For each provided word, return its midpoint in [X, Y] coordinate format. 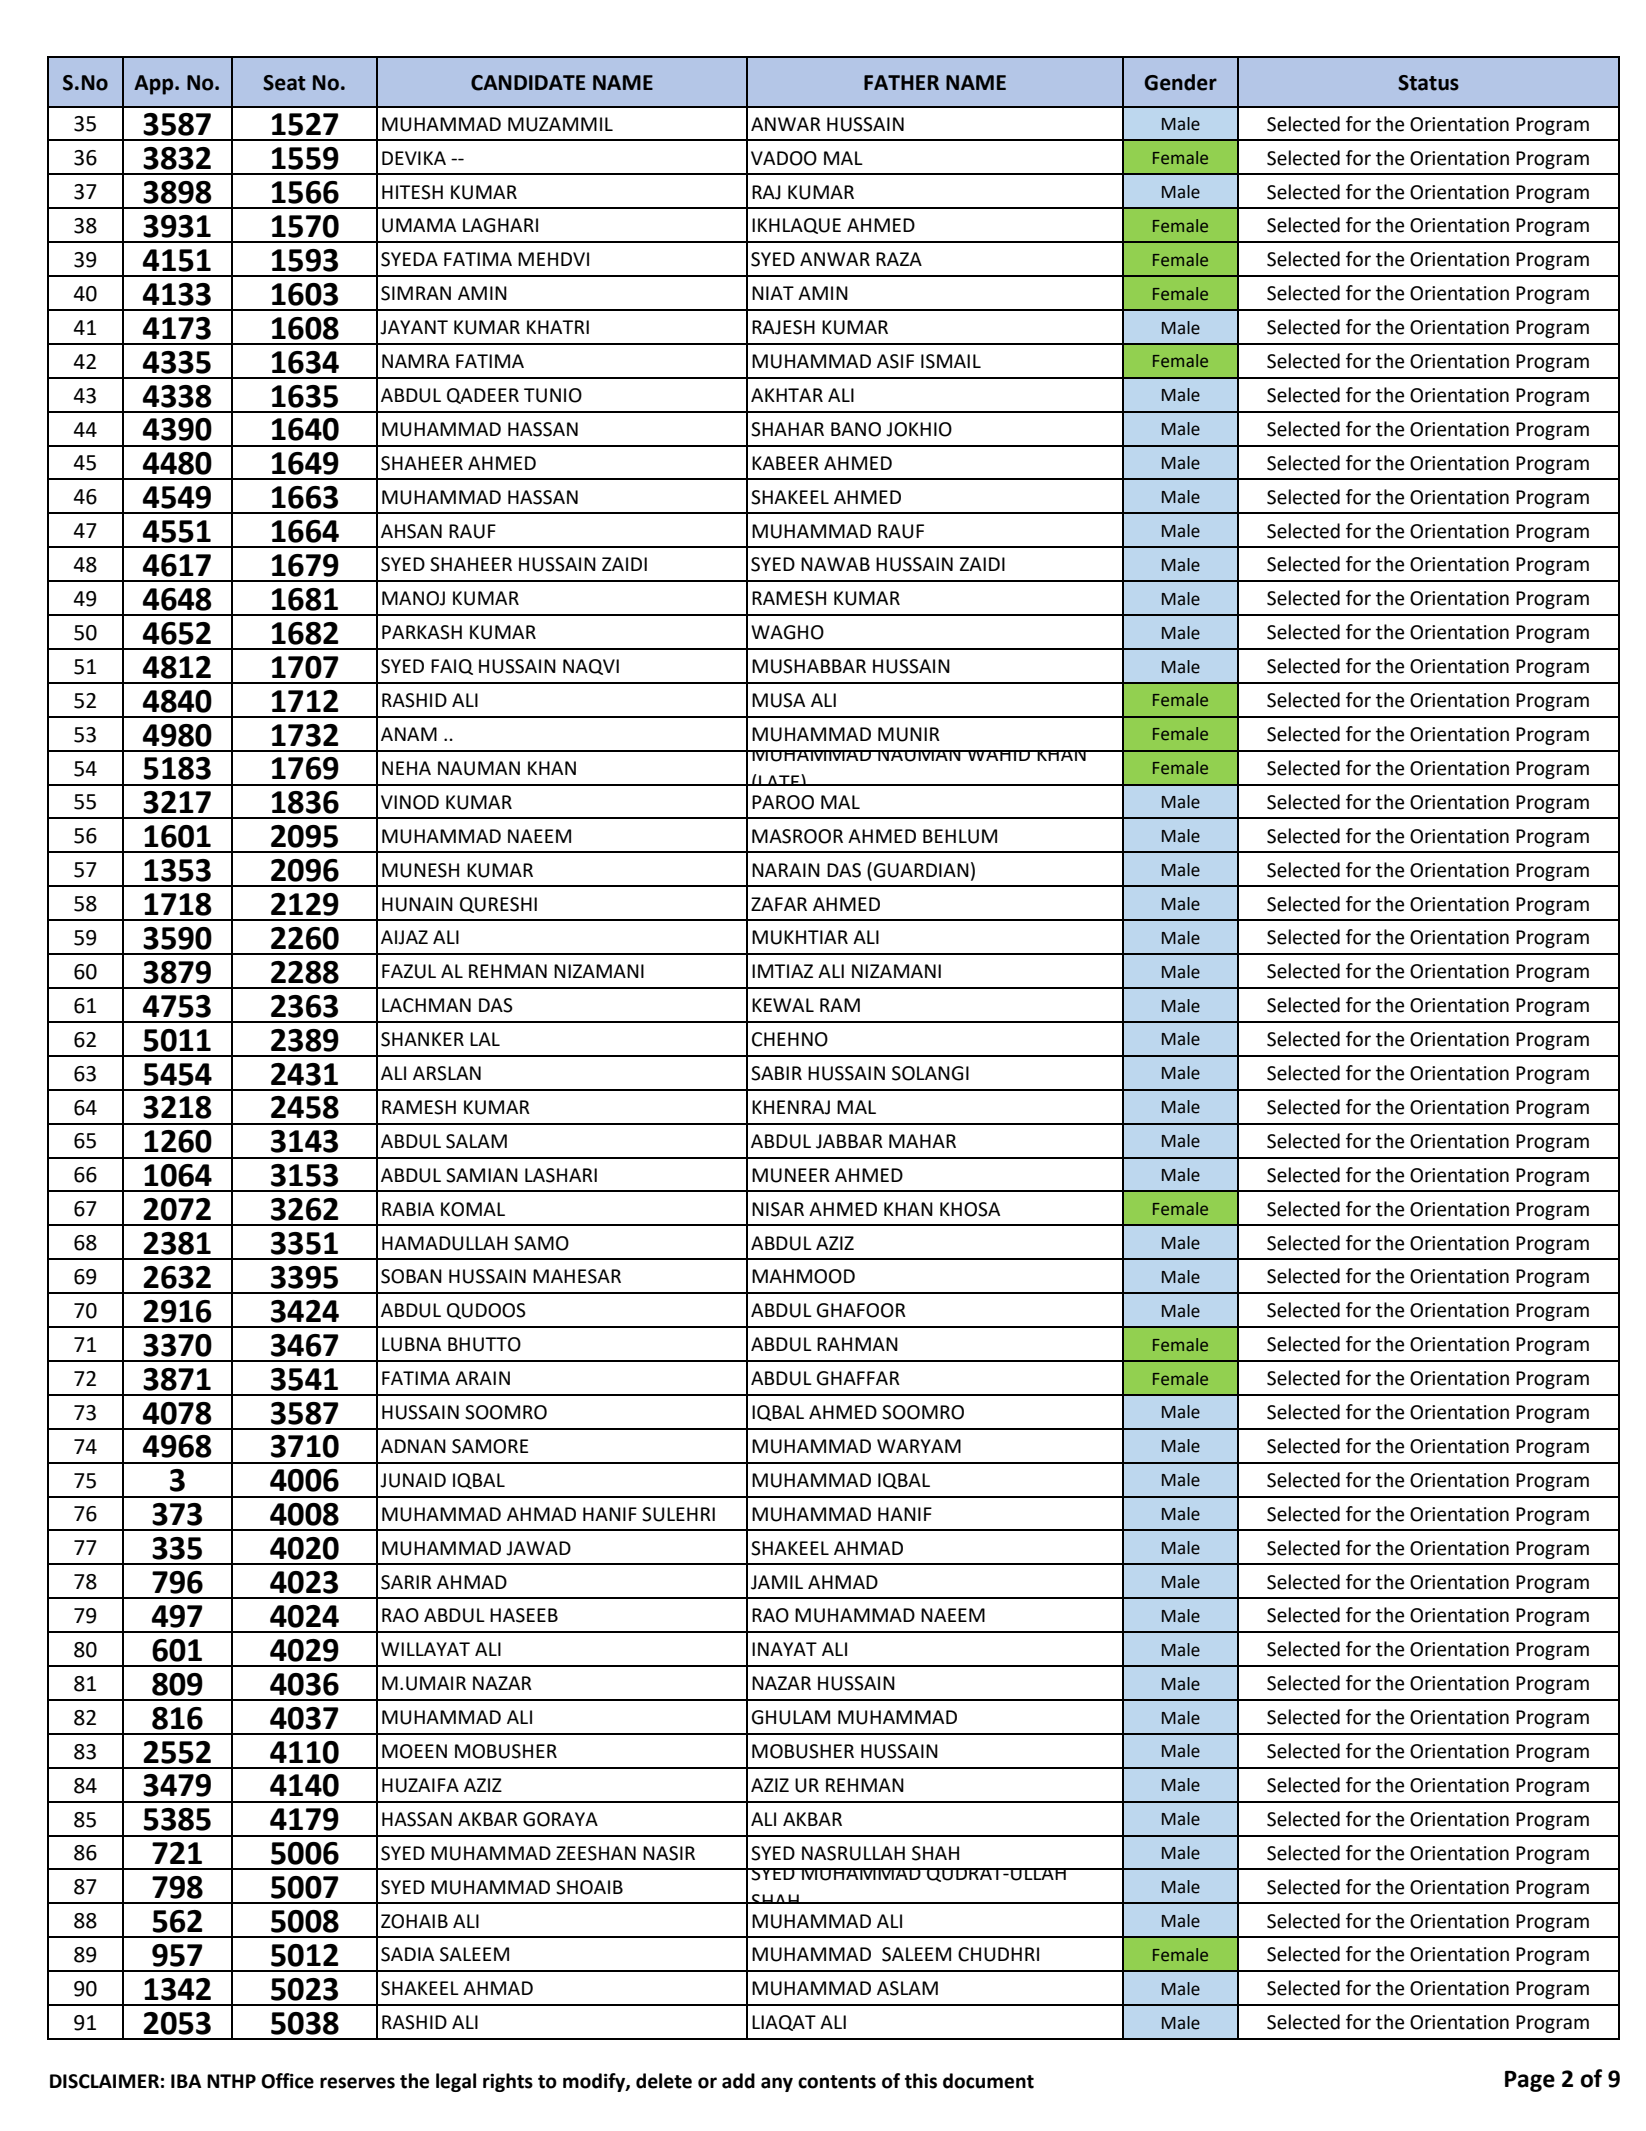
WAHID [999, 755]
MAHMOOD [803, 1276]
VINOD [410, 802]
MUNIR [909, 734]
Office [287, 2081]
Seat [284, 83]
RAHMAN [857, 1344]
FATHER [901, 82]
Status [1428, 83]
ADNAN [413, 1446]
